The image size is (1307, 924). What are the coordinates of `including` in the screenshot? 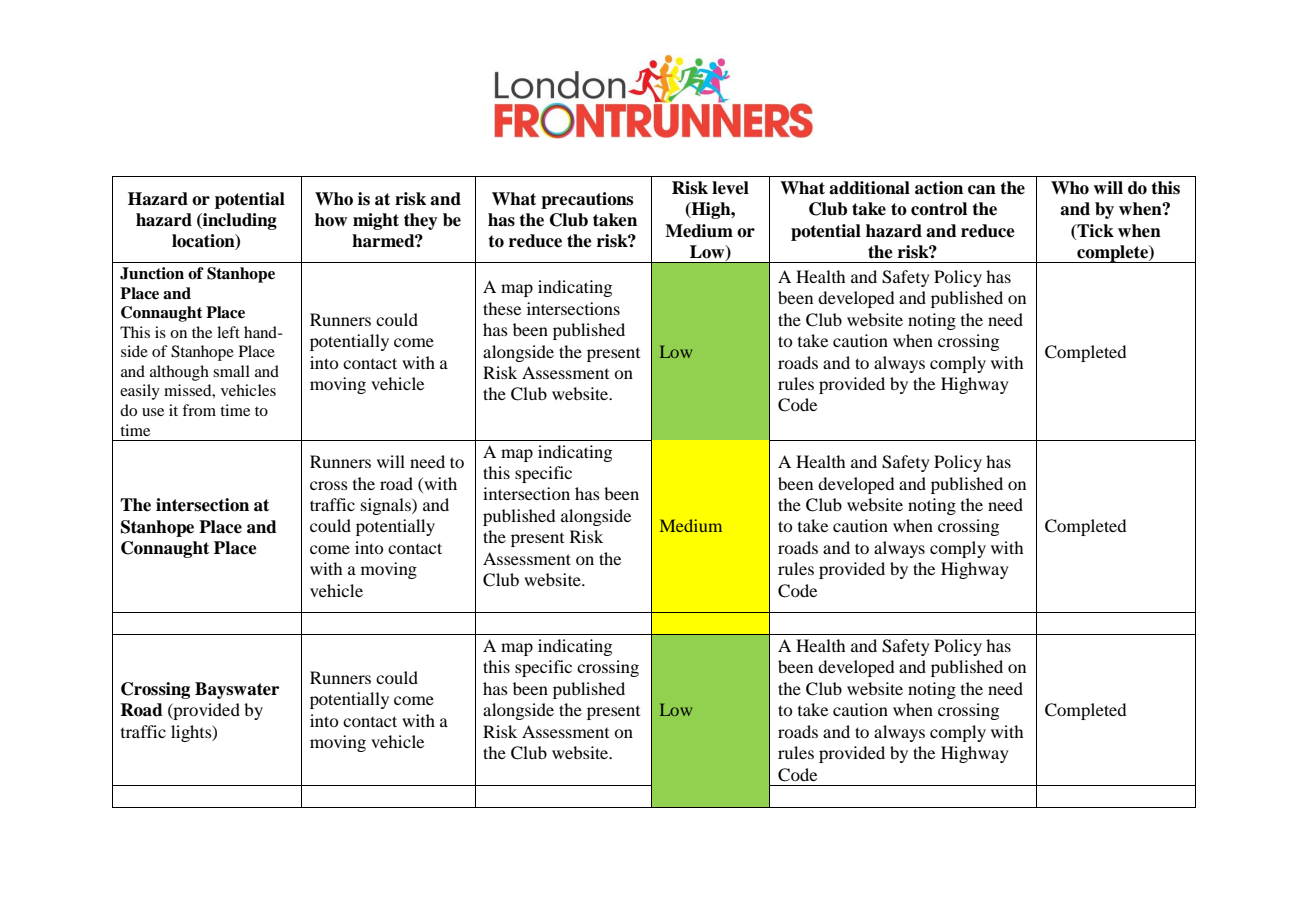 It's located at (239, 221).
